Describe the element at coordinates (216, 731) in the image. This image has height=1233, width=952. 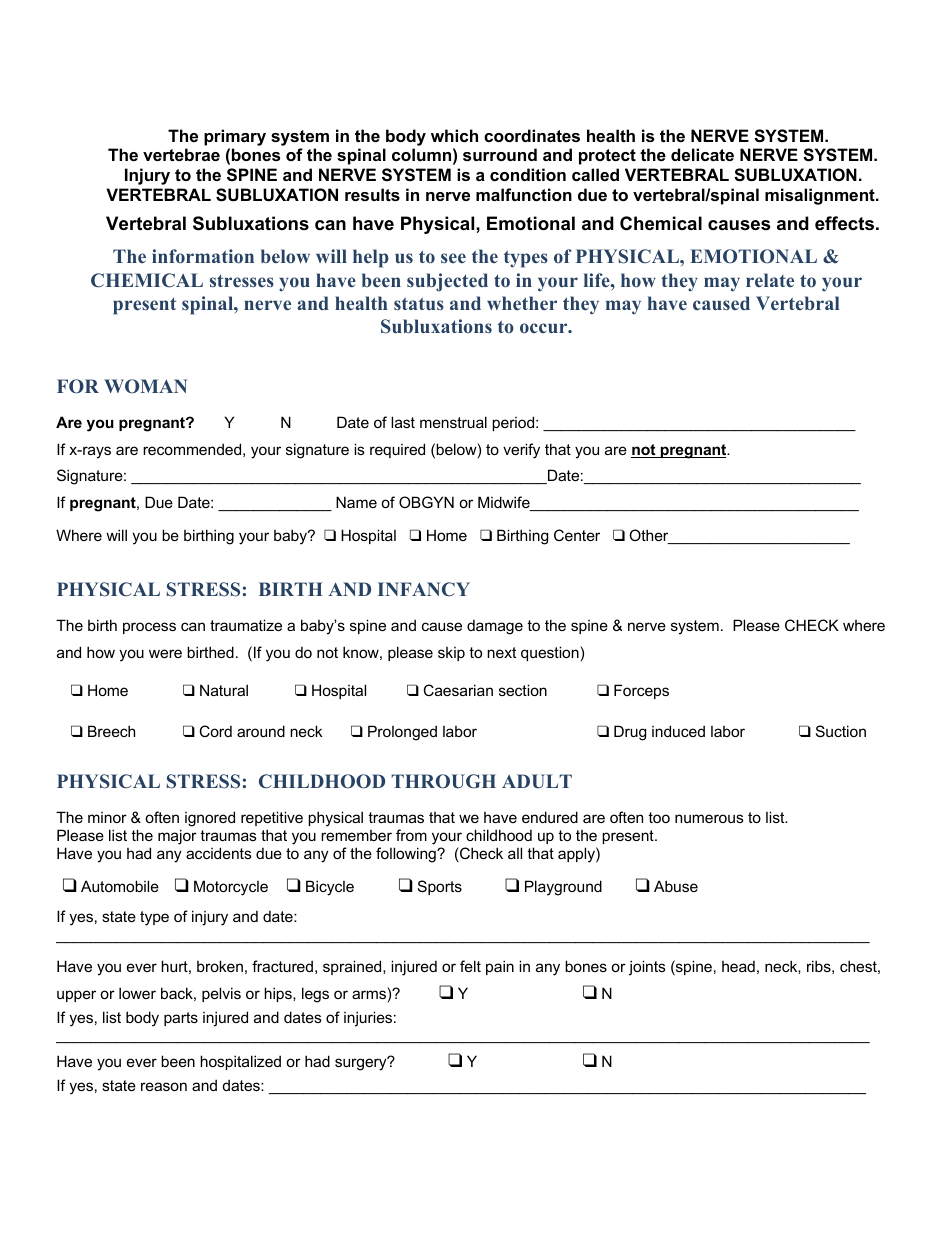
I see `Cord` at that location.
